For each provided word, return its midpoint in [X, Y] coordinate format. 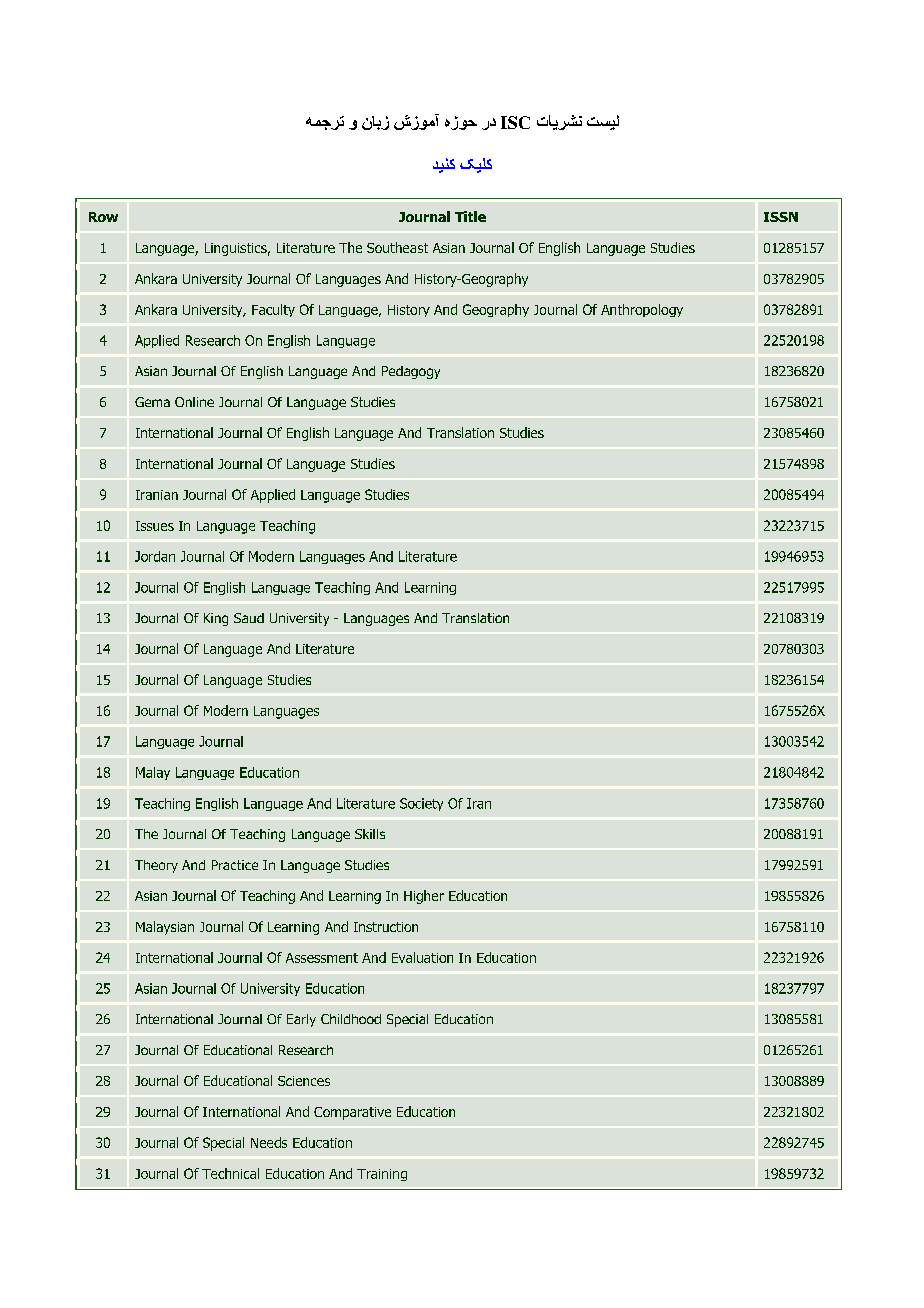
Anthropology [642, 310]
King [216, 619]
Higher [424, 897]
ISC [515, 122]
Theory [156, 866]
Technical [230, 1173]
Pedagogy [411, 372]
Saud [249, 618]
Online [194, 402]
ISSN [781, 217]
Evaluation [422, 957]
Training [382, 1175]
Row [103, 217]
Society [421, 804]
